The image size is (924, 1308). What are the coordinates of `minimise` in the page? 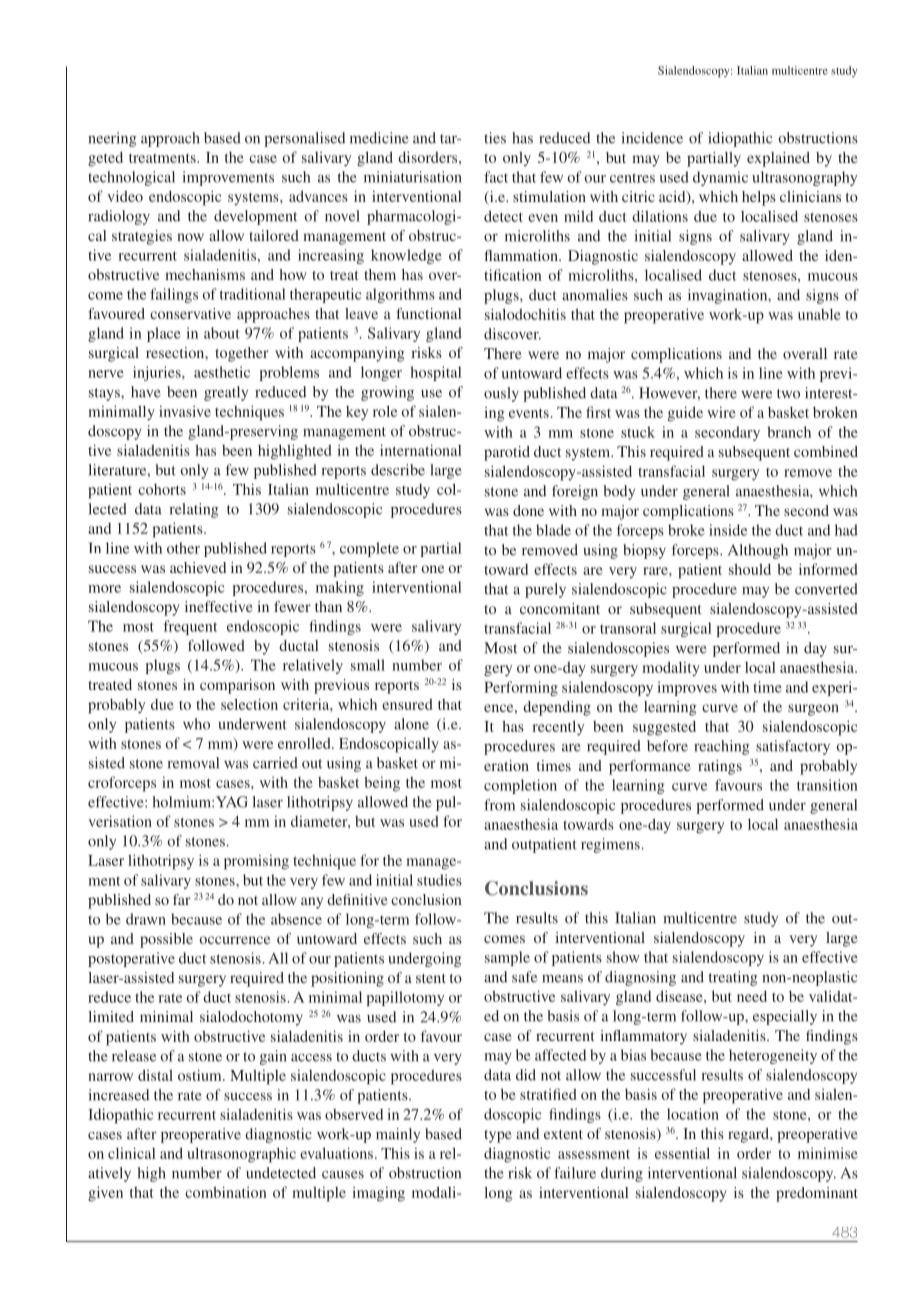 It's located at (828, 1153).
